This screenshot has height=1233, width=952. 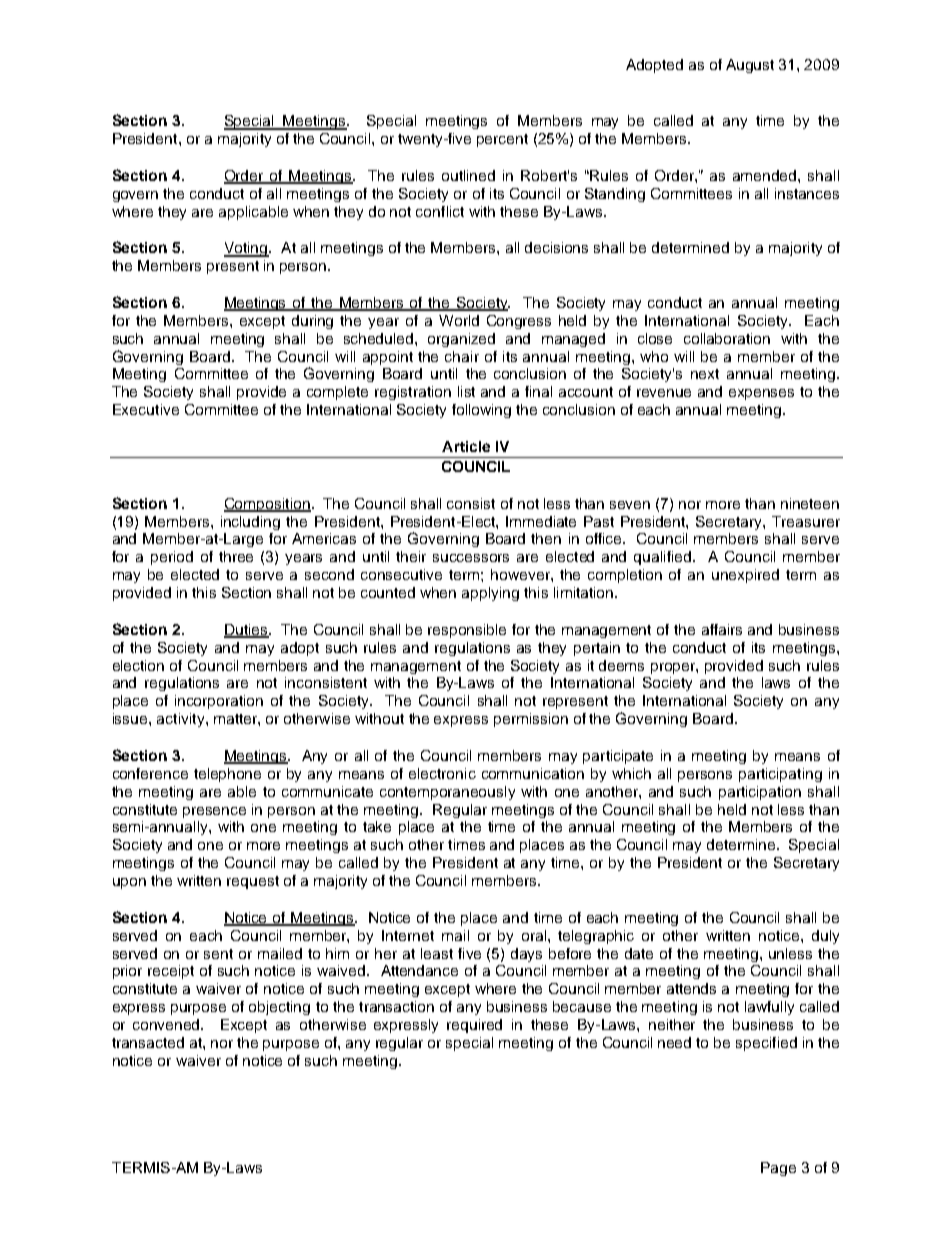 What do you see at coordinates (760, 793) in the screenshot?
I see `participation` at bounding box center [760, 793].
